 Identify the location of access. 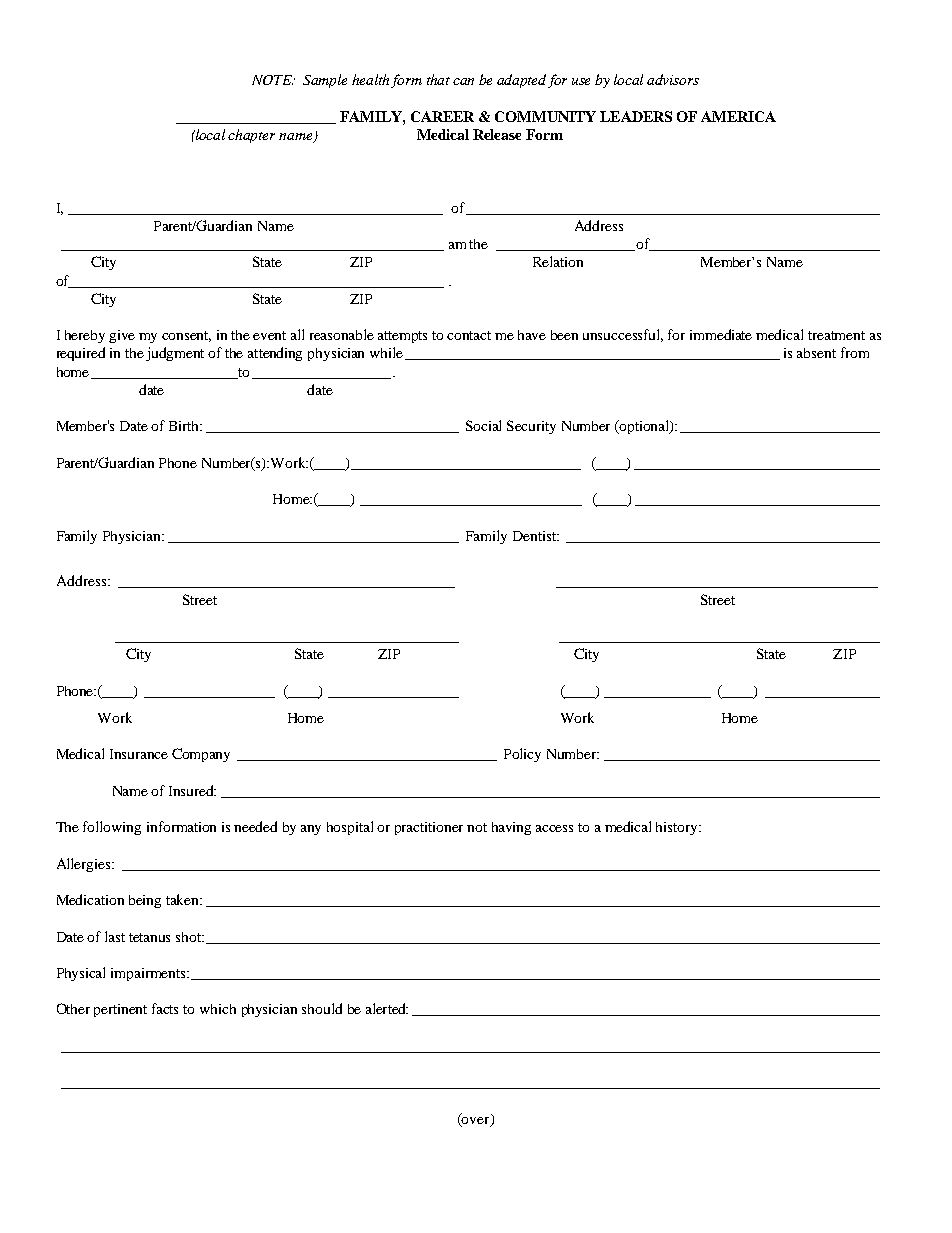
(554, 828).
